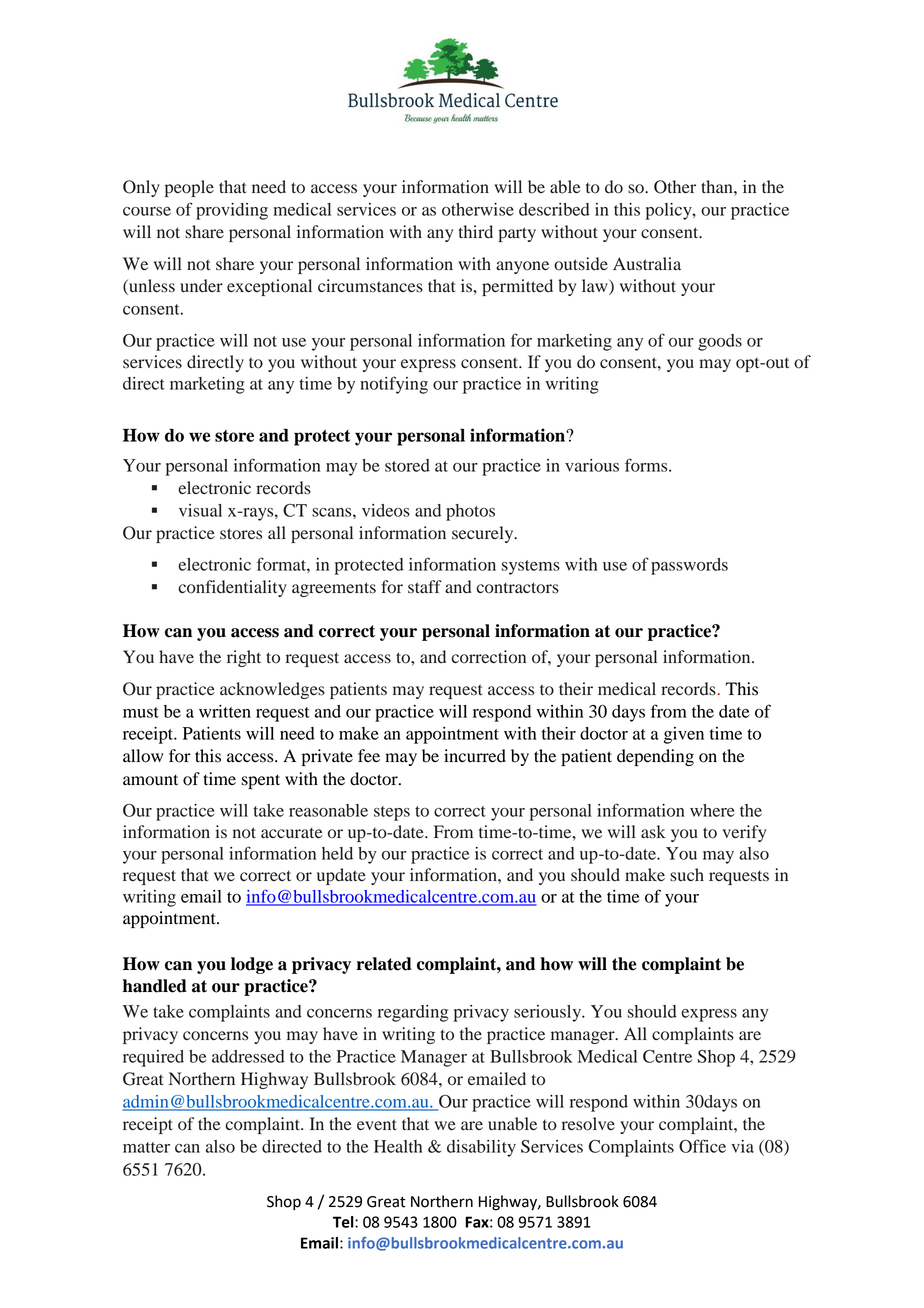  Describe the element at coordinates (146, 1147) in the screenshot. I see `matter` at that location.
